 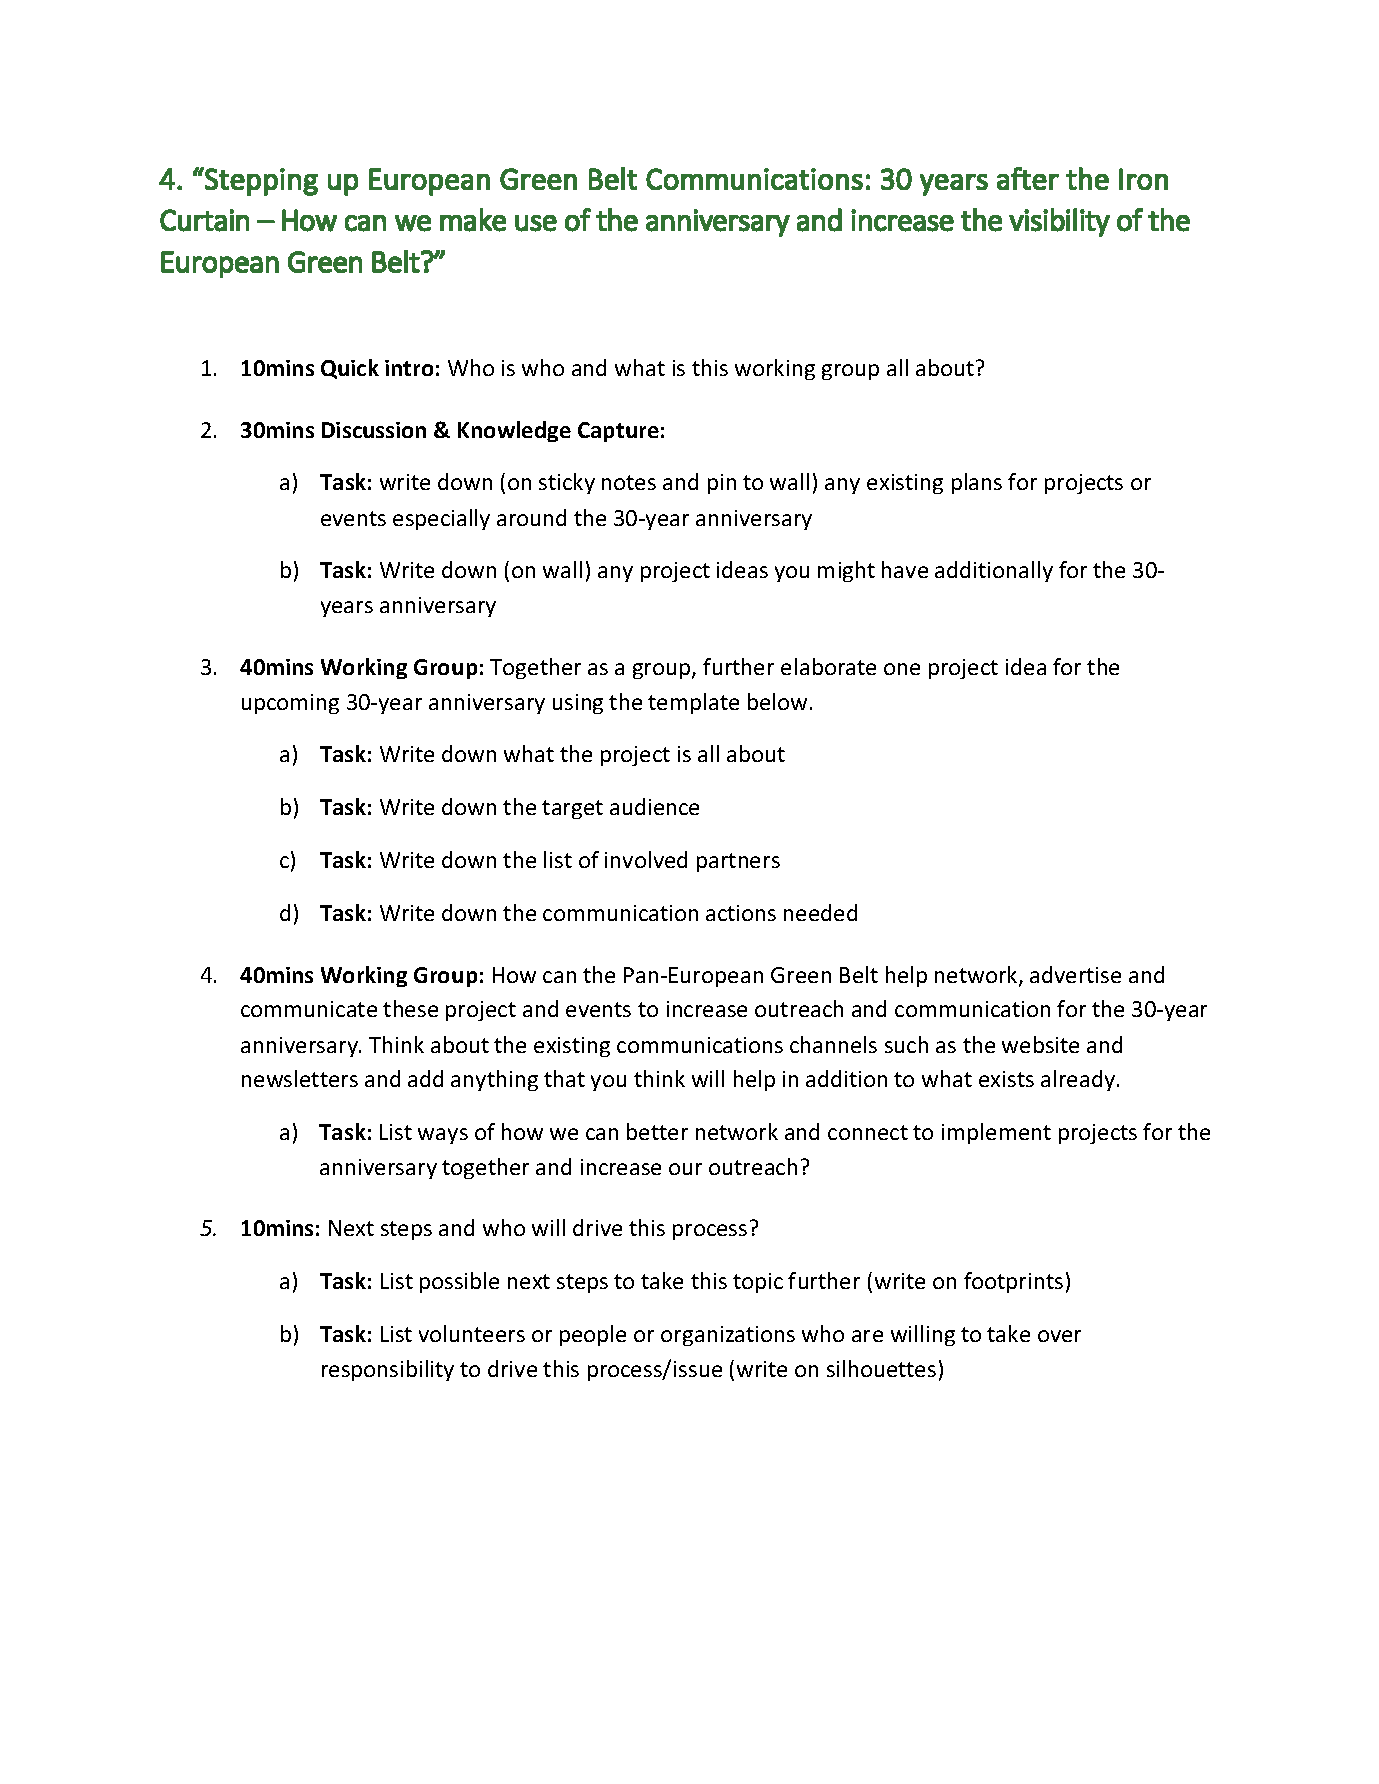 I want to click on responsibility, so click(x=388, y=1370).
